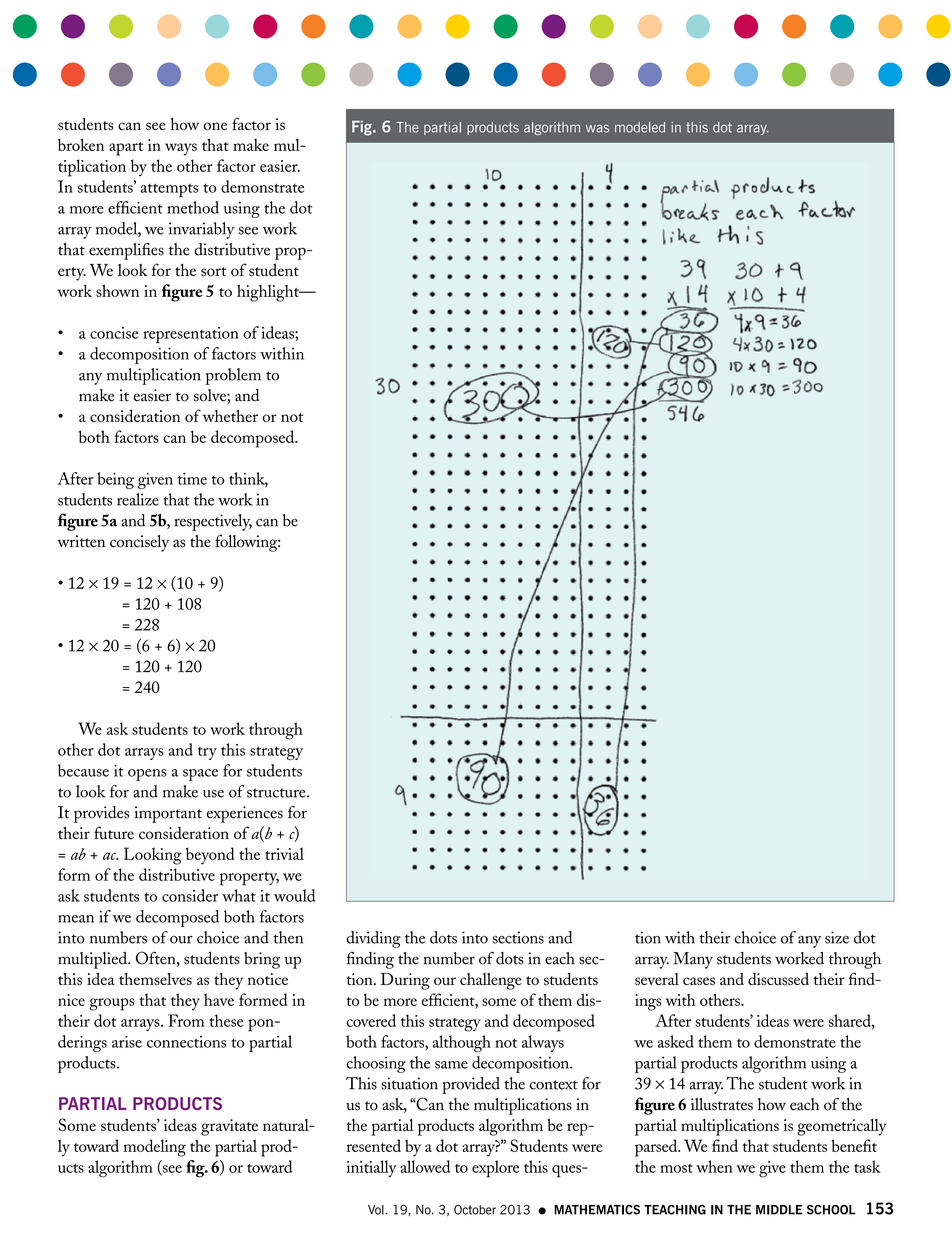  I want to click on gravitate, so click(229, 1127).
